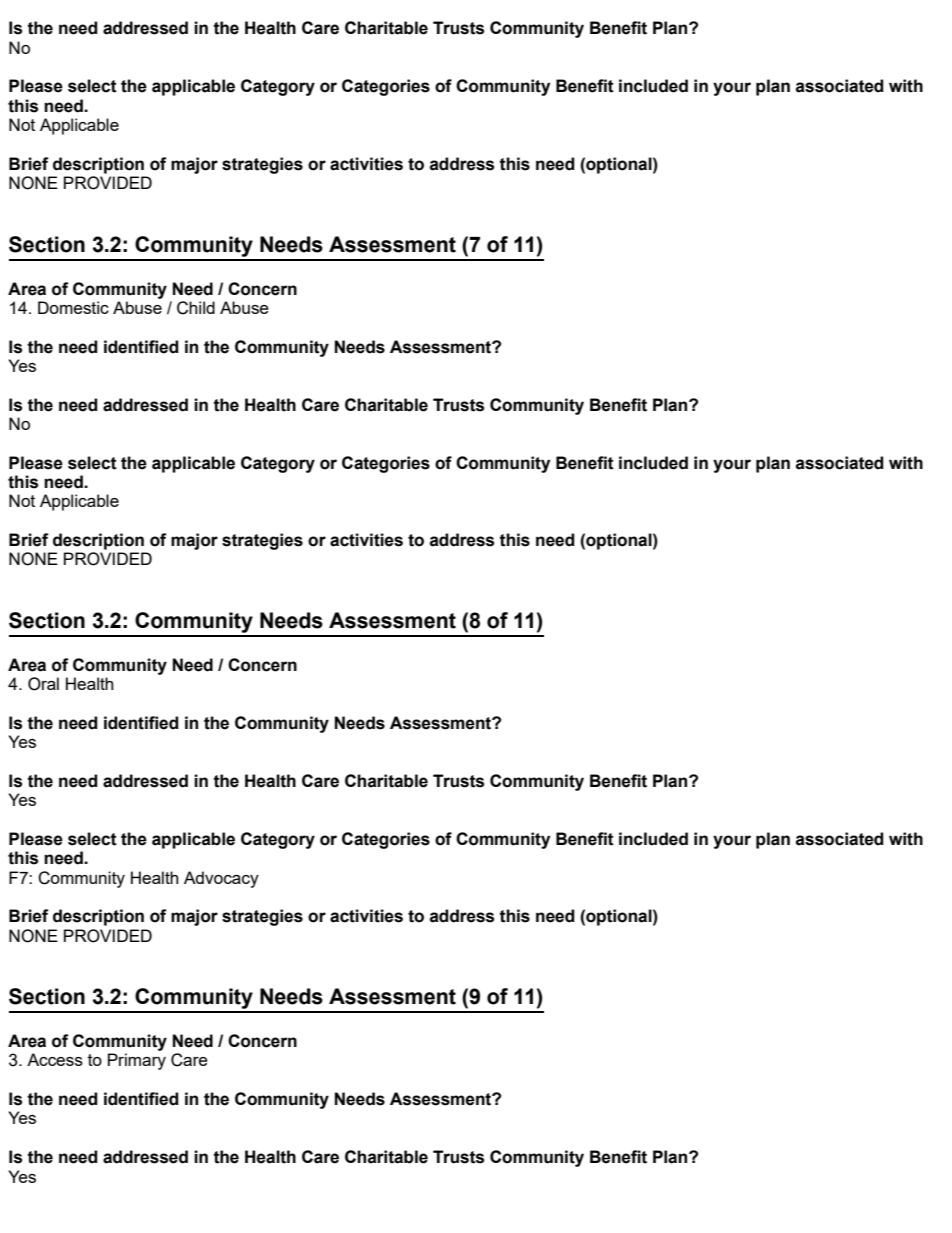 The width and height of the document is (952, 1233). What do you see at coordinates (221, 879) in the document?
I see `Advocacy` at bounding box center [221, 879].
